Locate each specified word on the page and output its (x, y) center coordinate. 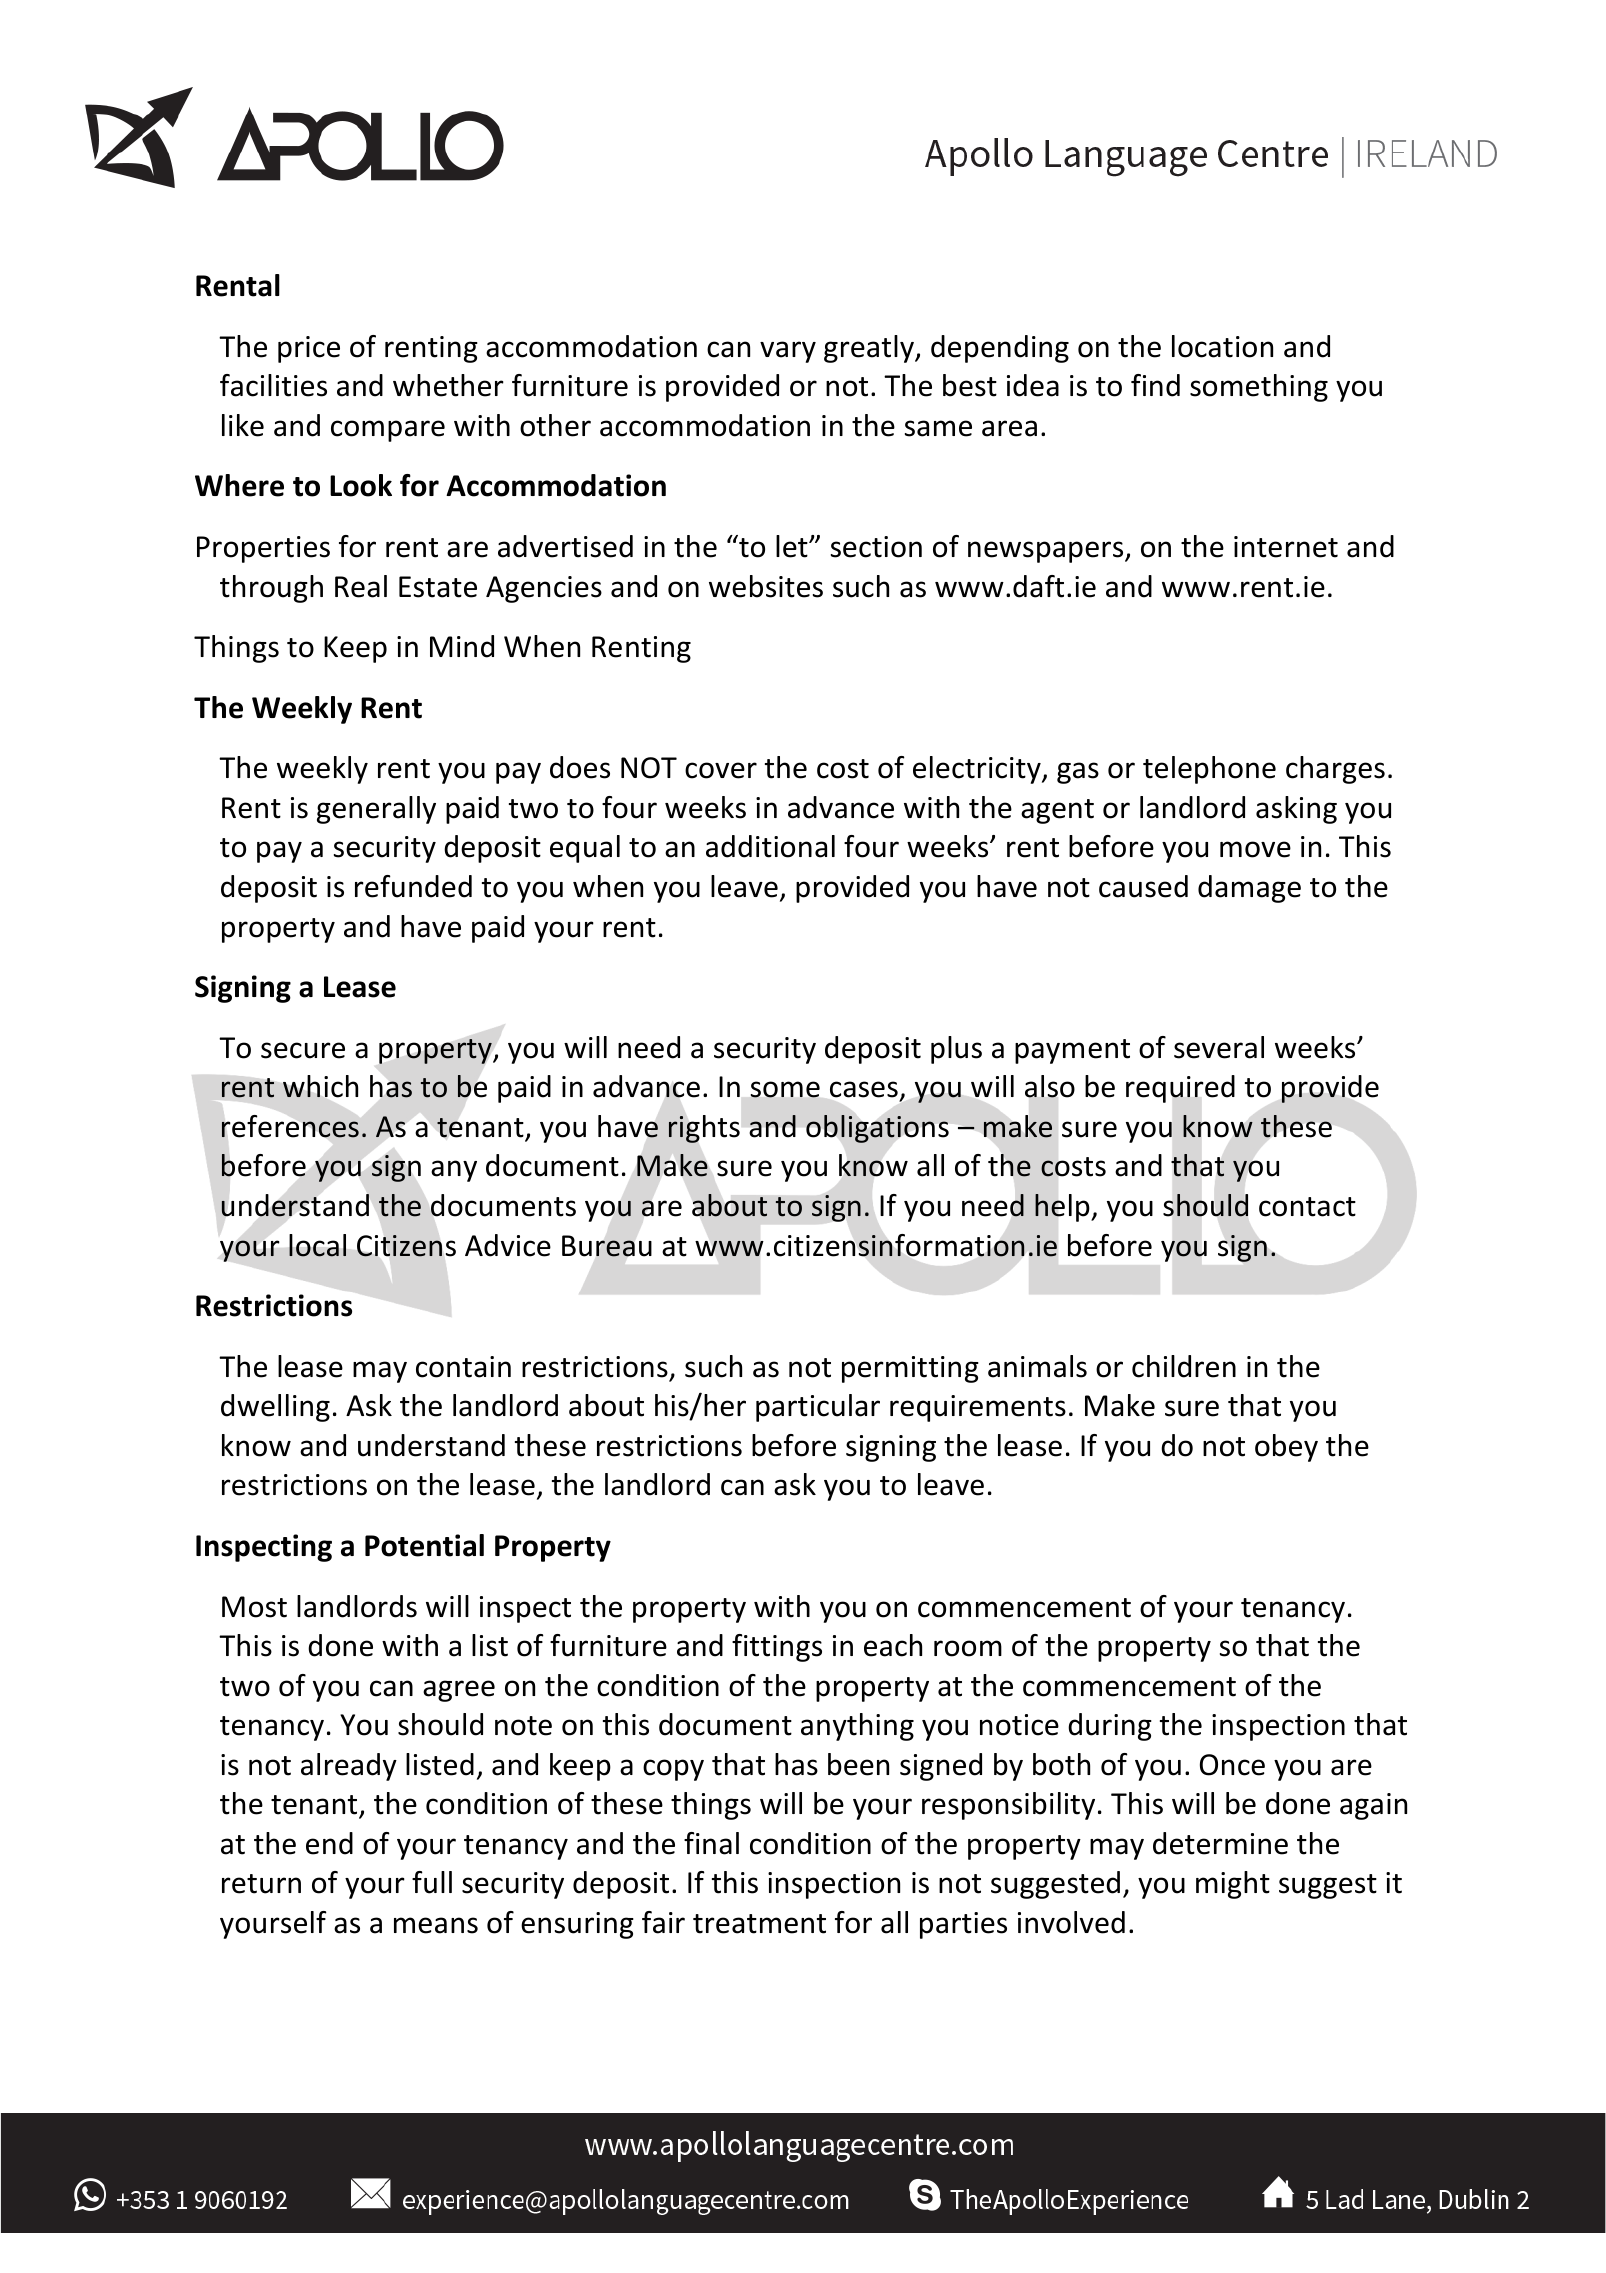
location (1222, 346)
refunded (413, 886)
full (432, 1882)
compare (388, 431)
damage (1249, 889)
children (1184, 1366)
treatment (759, 1924)
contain (463, 1367)
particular (818, 1408)
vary (788, 352)
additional (770, 846)
